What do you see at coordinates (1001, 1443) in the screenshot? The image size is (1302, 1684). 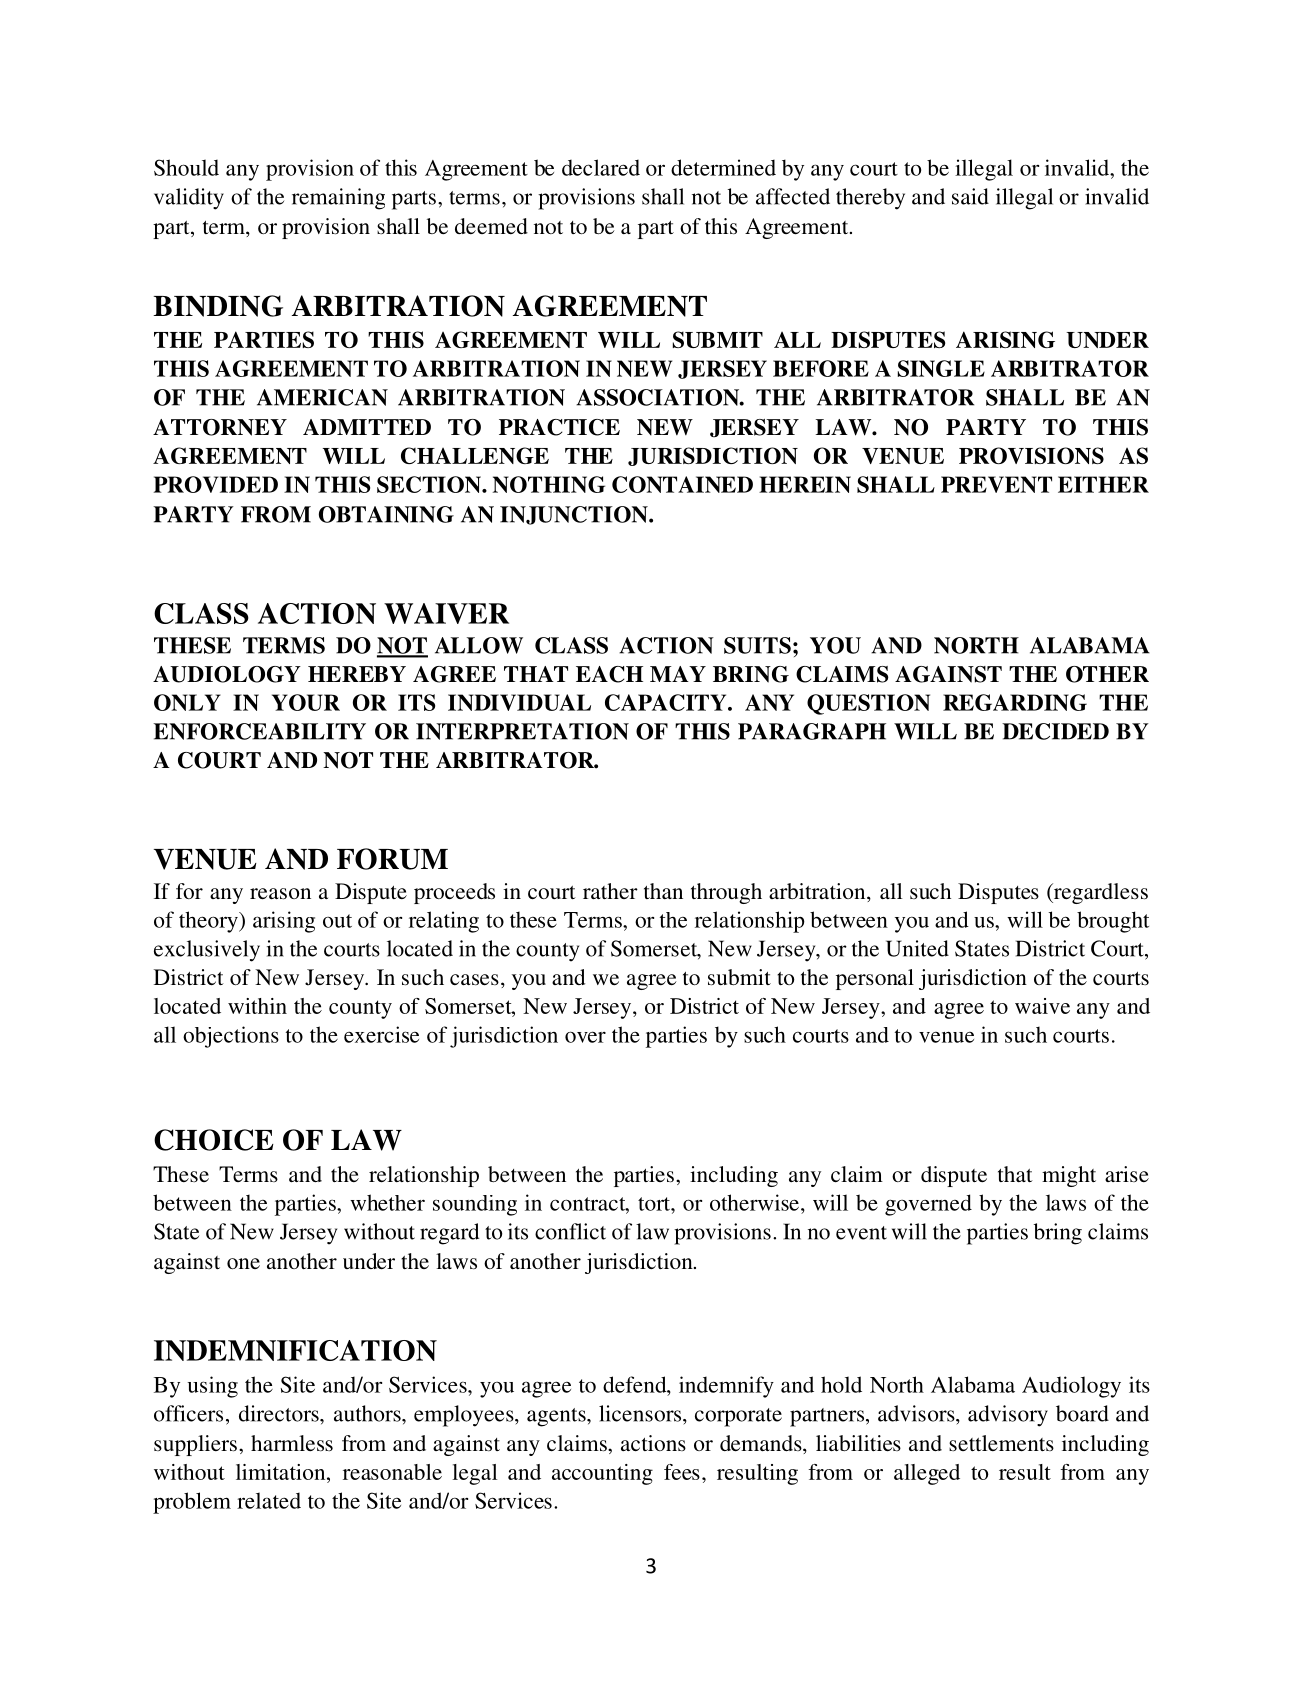 I see `settlements` at bounding box center [1001, 1443].
